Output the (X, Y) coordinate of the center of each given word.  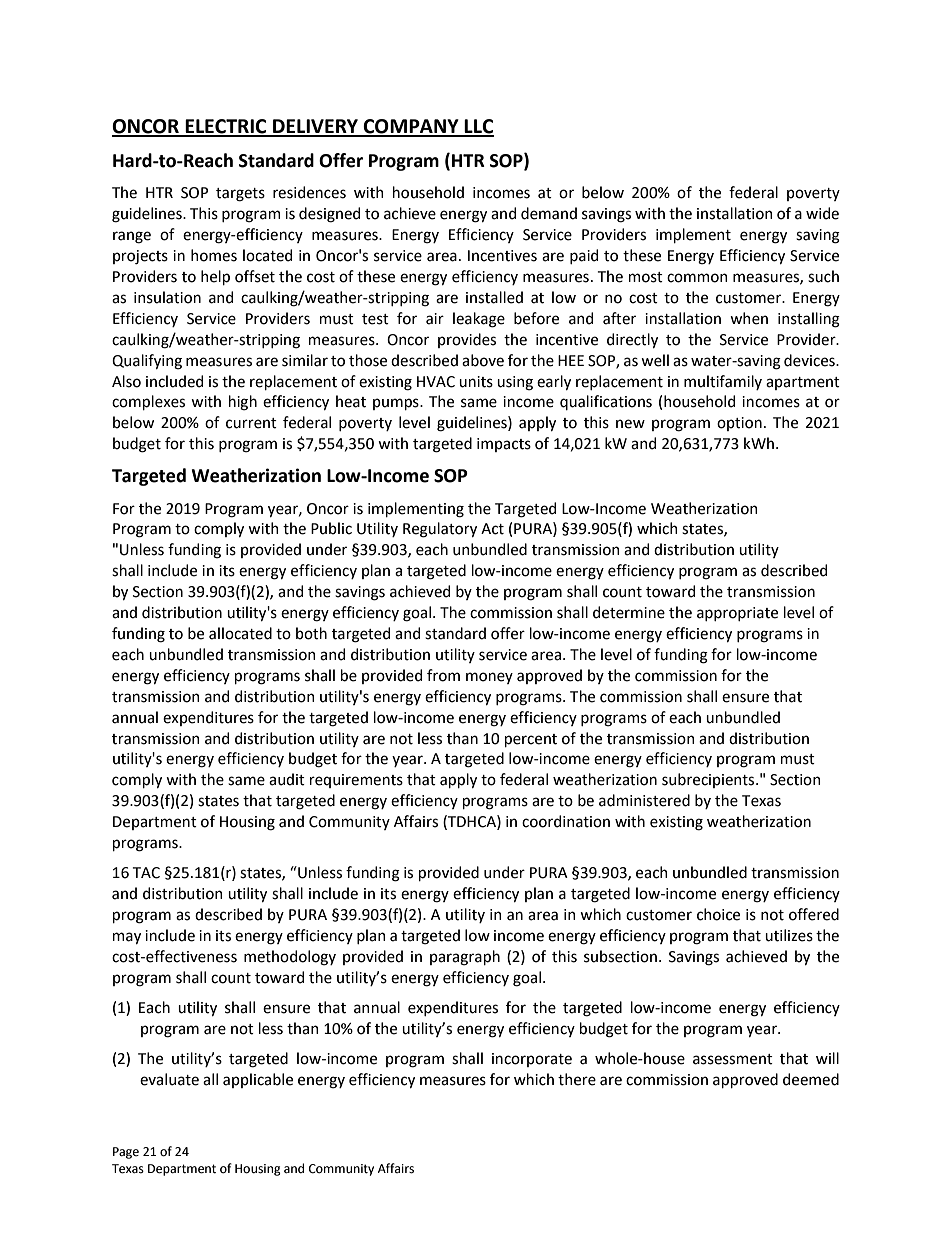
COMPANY (411, 127)
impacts (504, 445)
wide (822, 213)
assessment (733, 1059)
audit (287, 779)
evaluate (169, 1079)
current (251, 423)
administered (644, 800)
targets (240, 195)
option (739, 424)
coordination (566, 821)
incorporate (532, 1060)
